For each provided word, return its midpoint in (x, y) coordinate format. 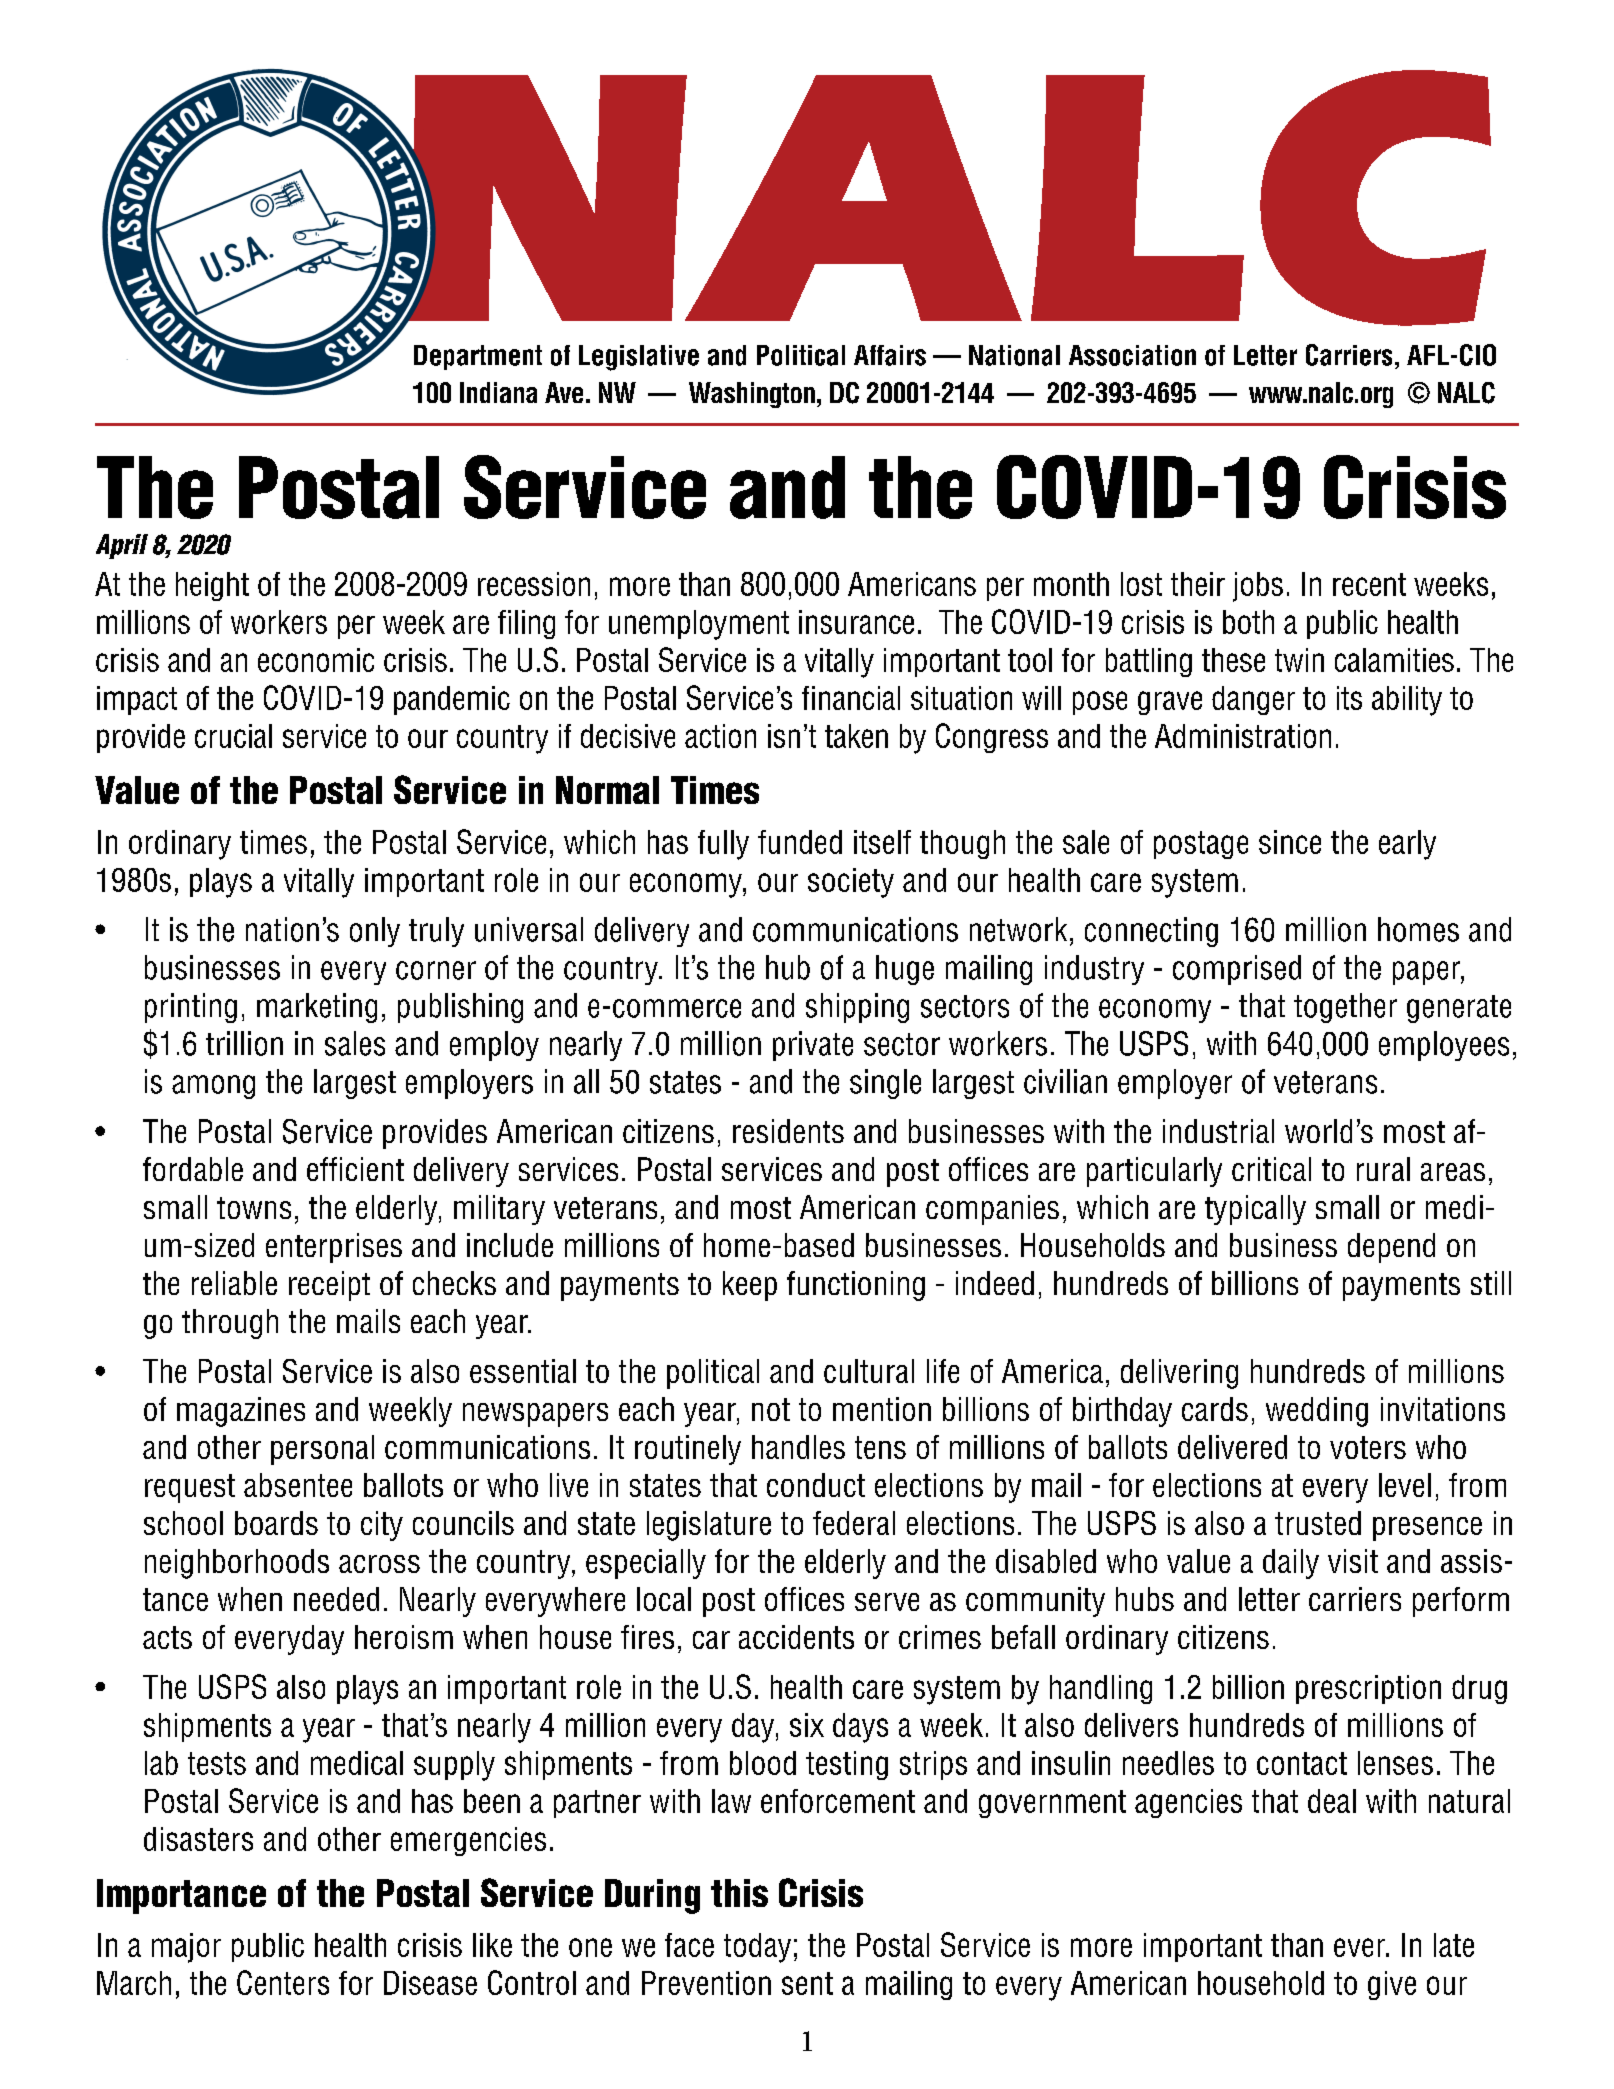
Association (1132, 355)
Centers (283, 1982)
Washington (752, 395)
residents (788, 1131)
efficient (355, 1169)
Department (478, 357)
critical (1271, 1169)
